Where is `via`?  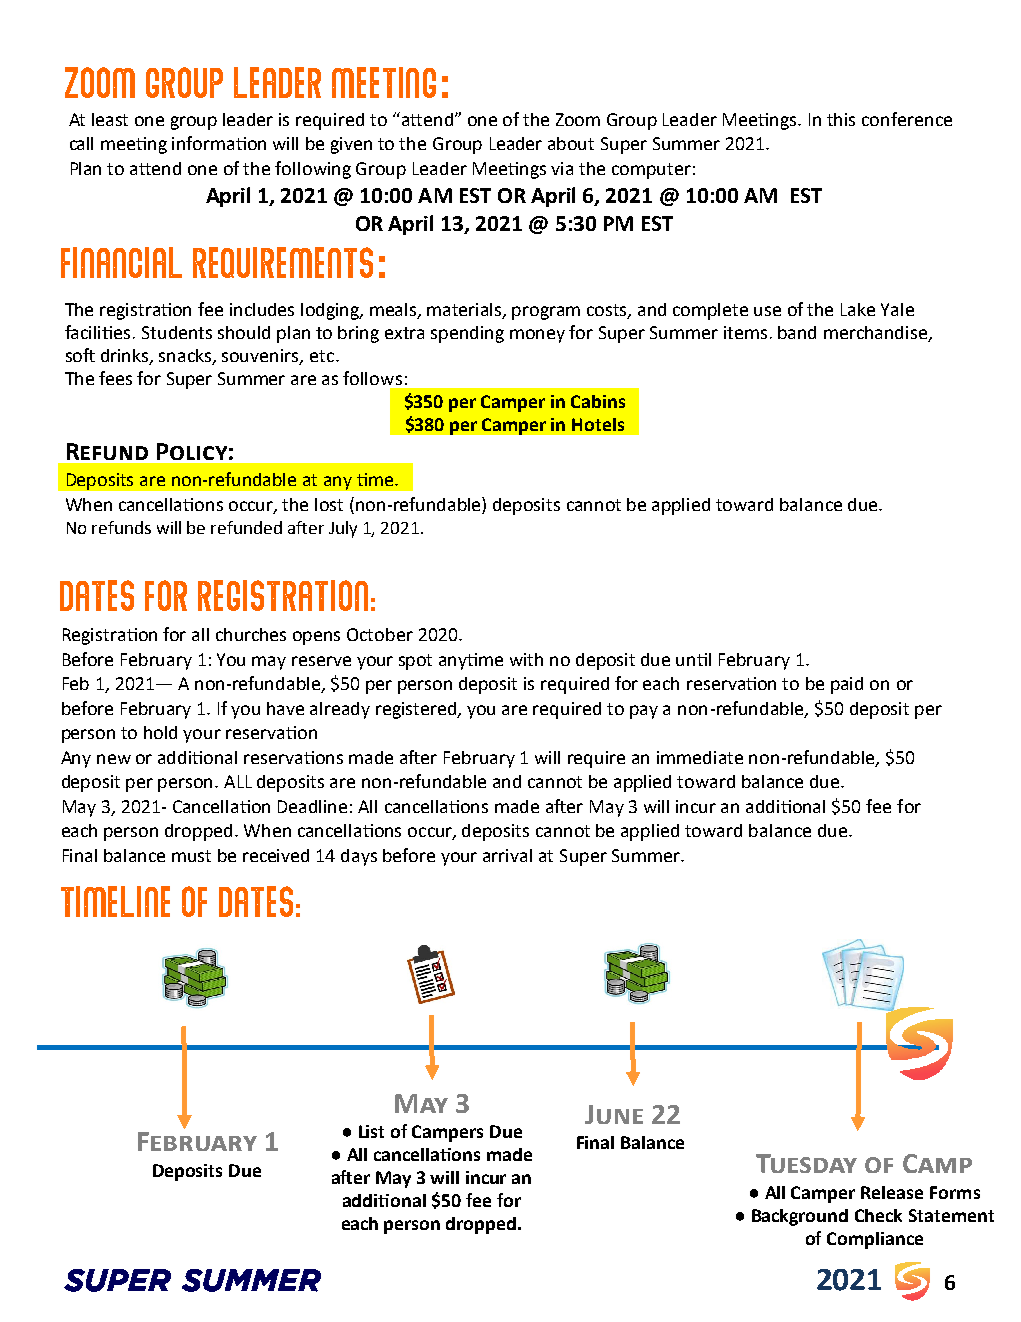 via is located at coordinates (562, 168).
